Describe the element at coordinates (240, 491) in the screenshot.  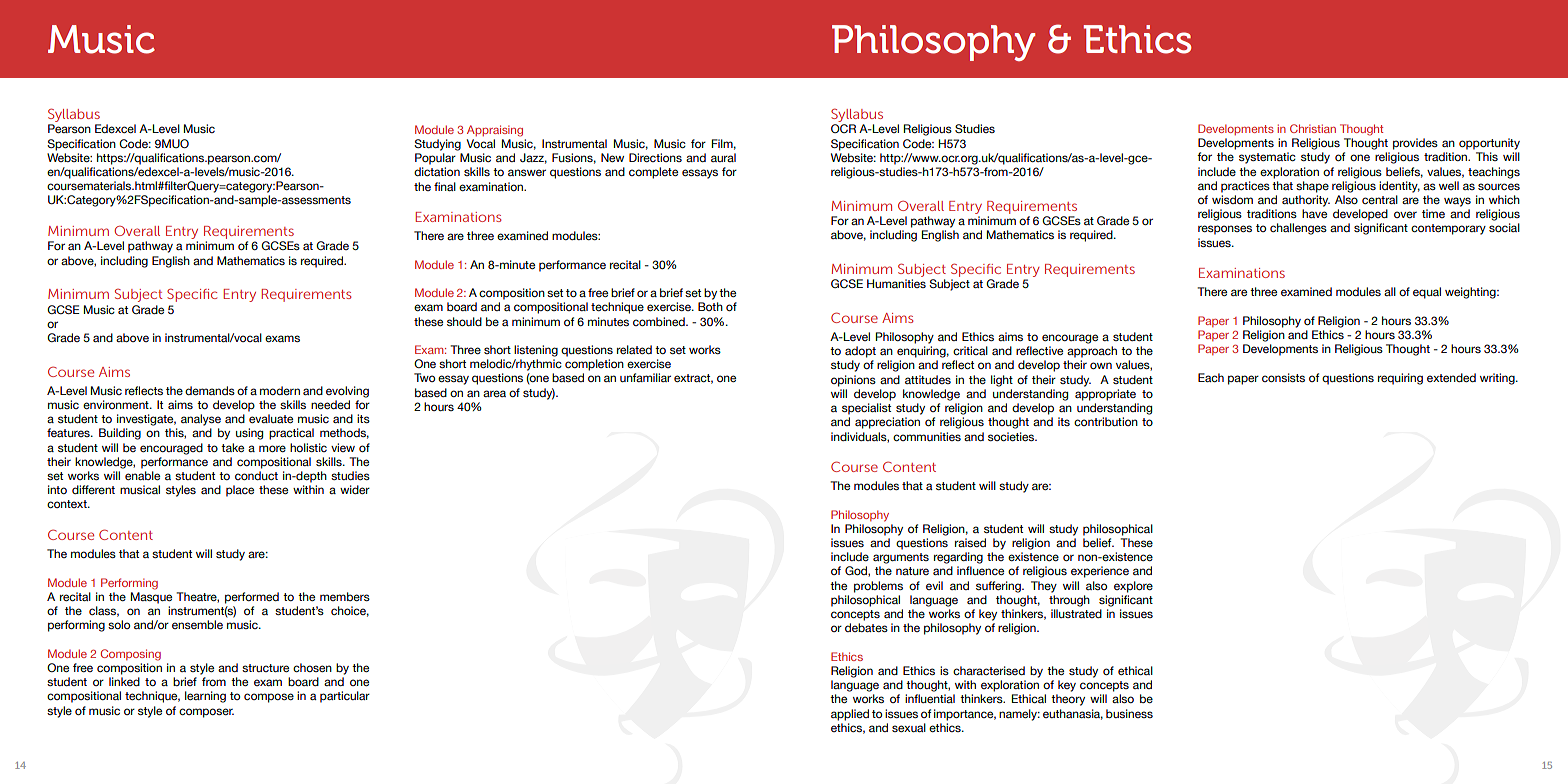
I see `place` at that location.
